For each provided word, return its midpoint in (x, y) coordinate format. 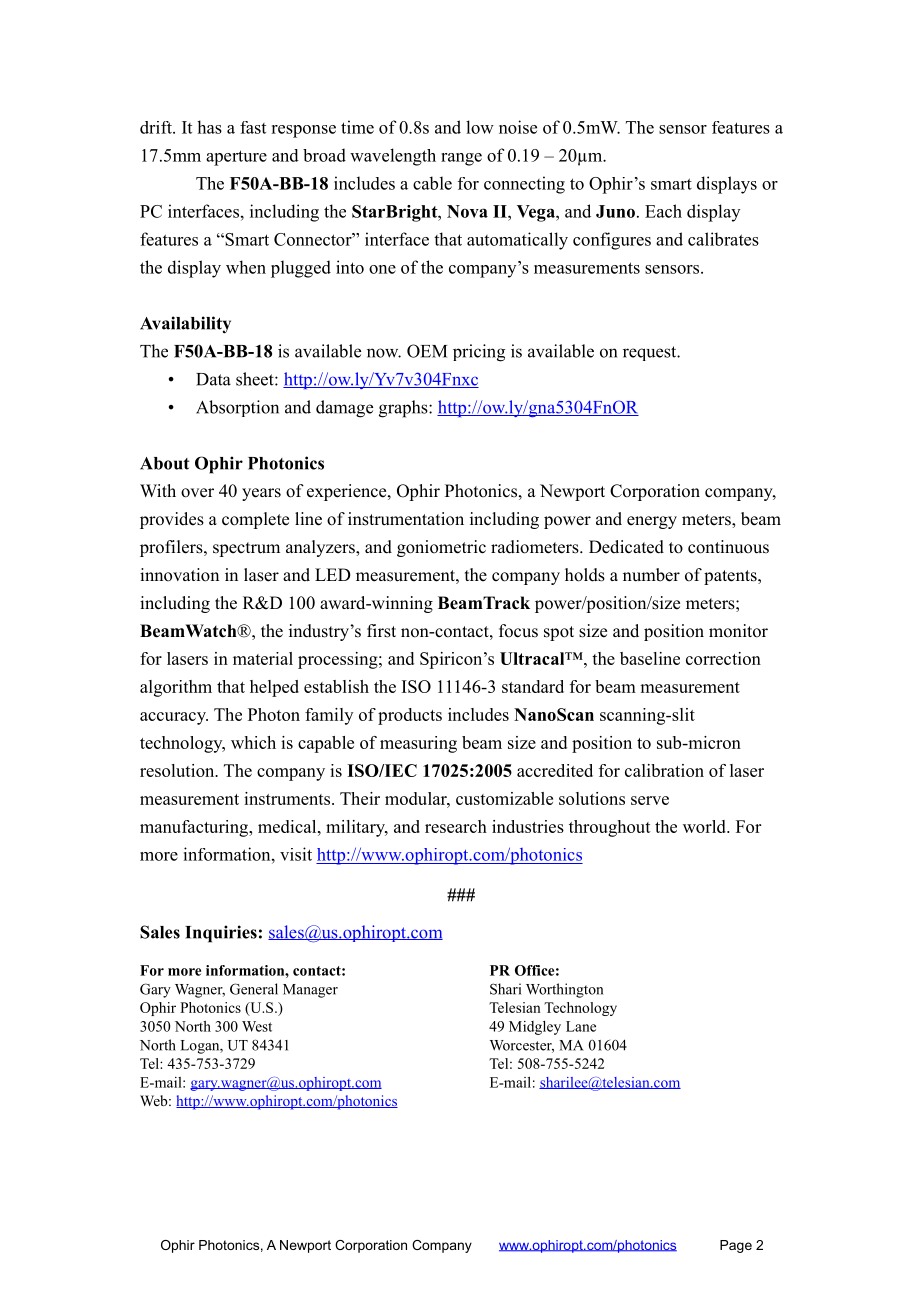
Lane (581, 1026)
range (461, 159)
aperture (236, 158)
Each (663, 211)
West (257, 1026)
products (410, 716)
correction (723, 658)
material (263, 658)
